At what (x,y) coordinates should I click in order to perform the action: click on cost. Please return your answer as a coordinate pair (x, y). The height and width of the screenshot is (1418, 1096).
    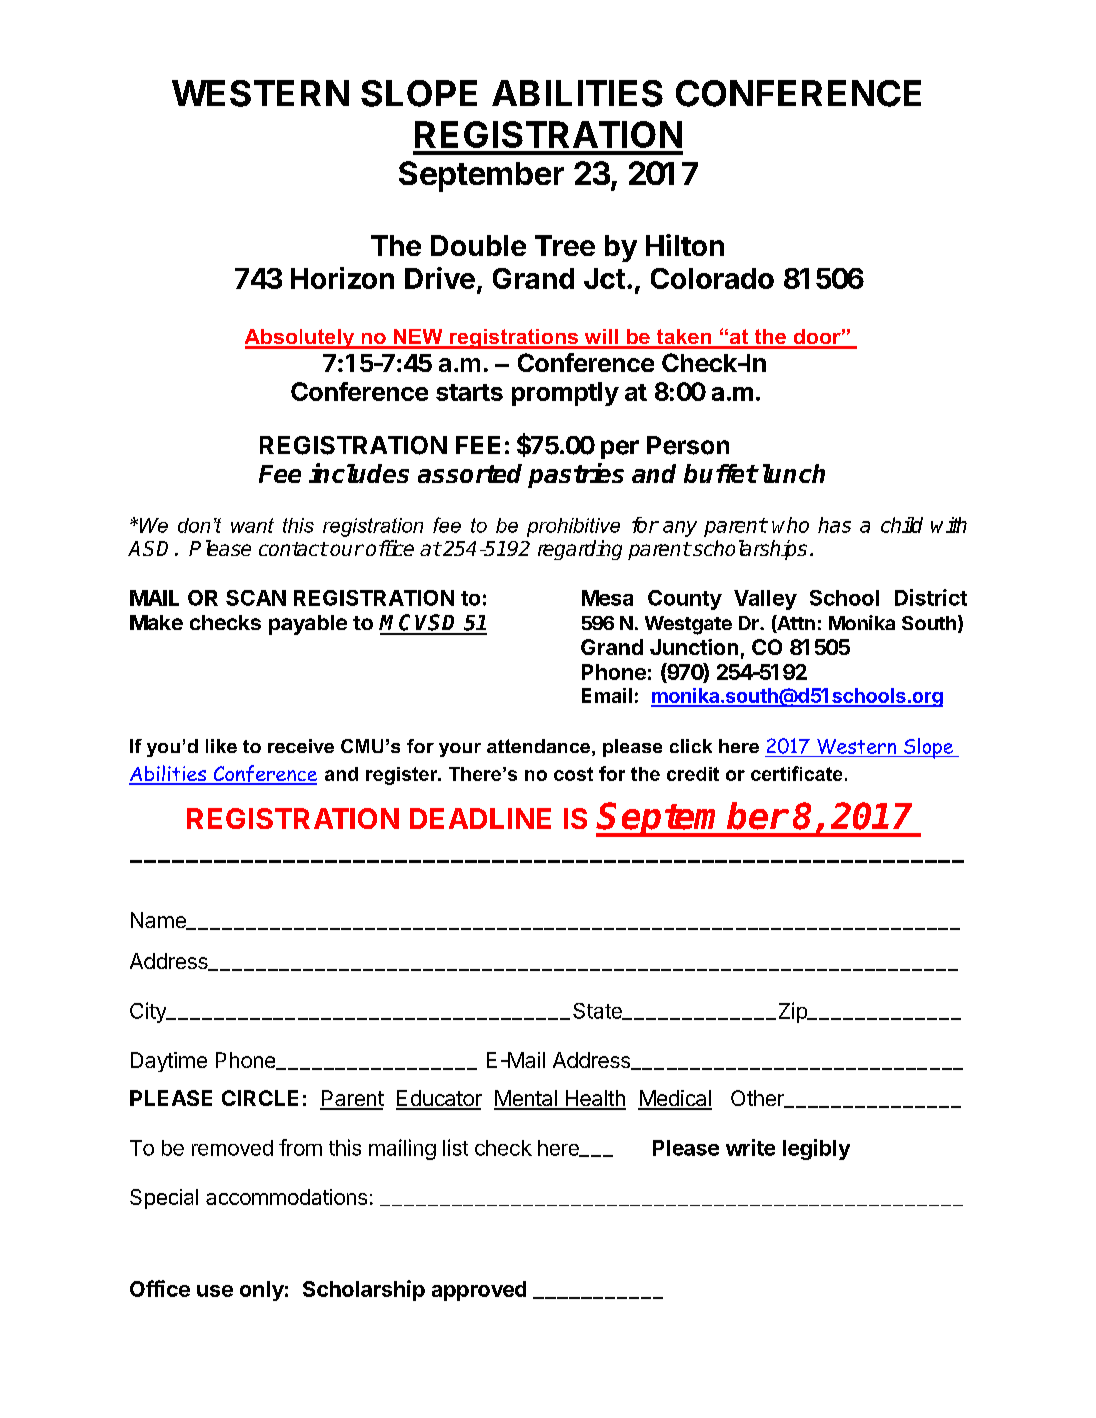
    Looking at the image, I should click on (573, 774).
